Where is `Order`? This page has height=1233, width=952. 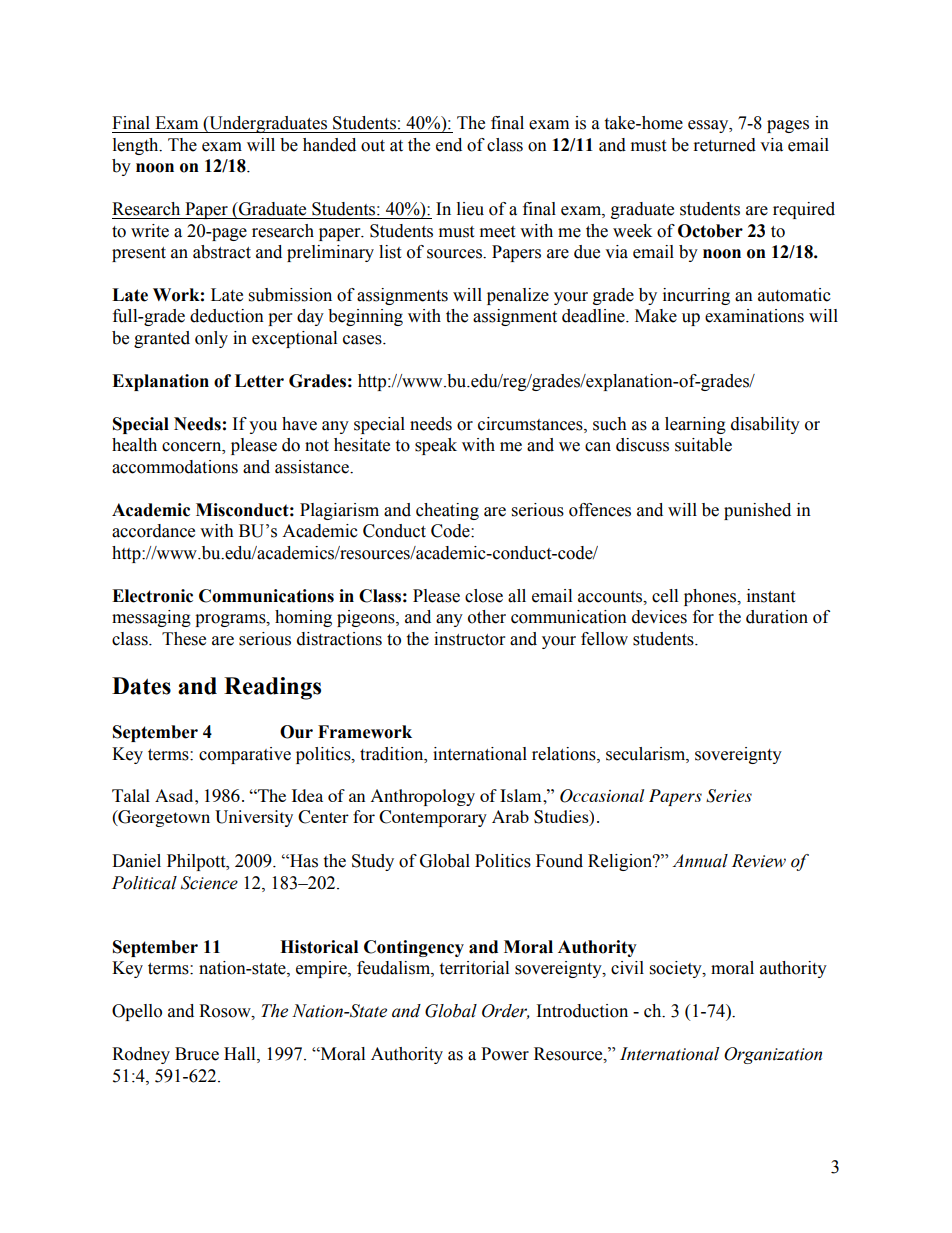 Order is located at coordinates (506, 1011).
